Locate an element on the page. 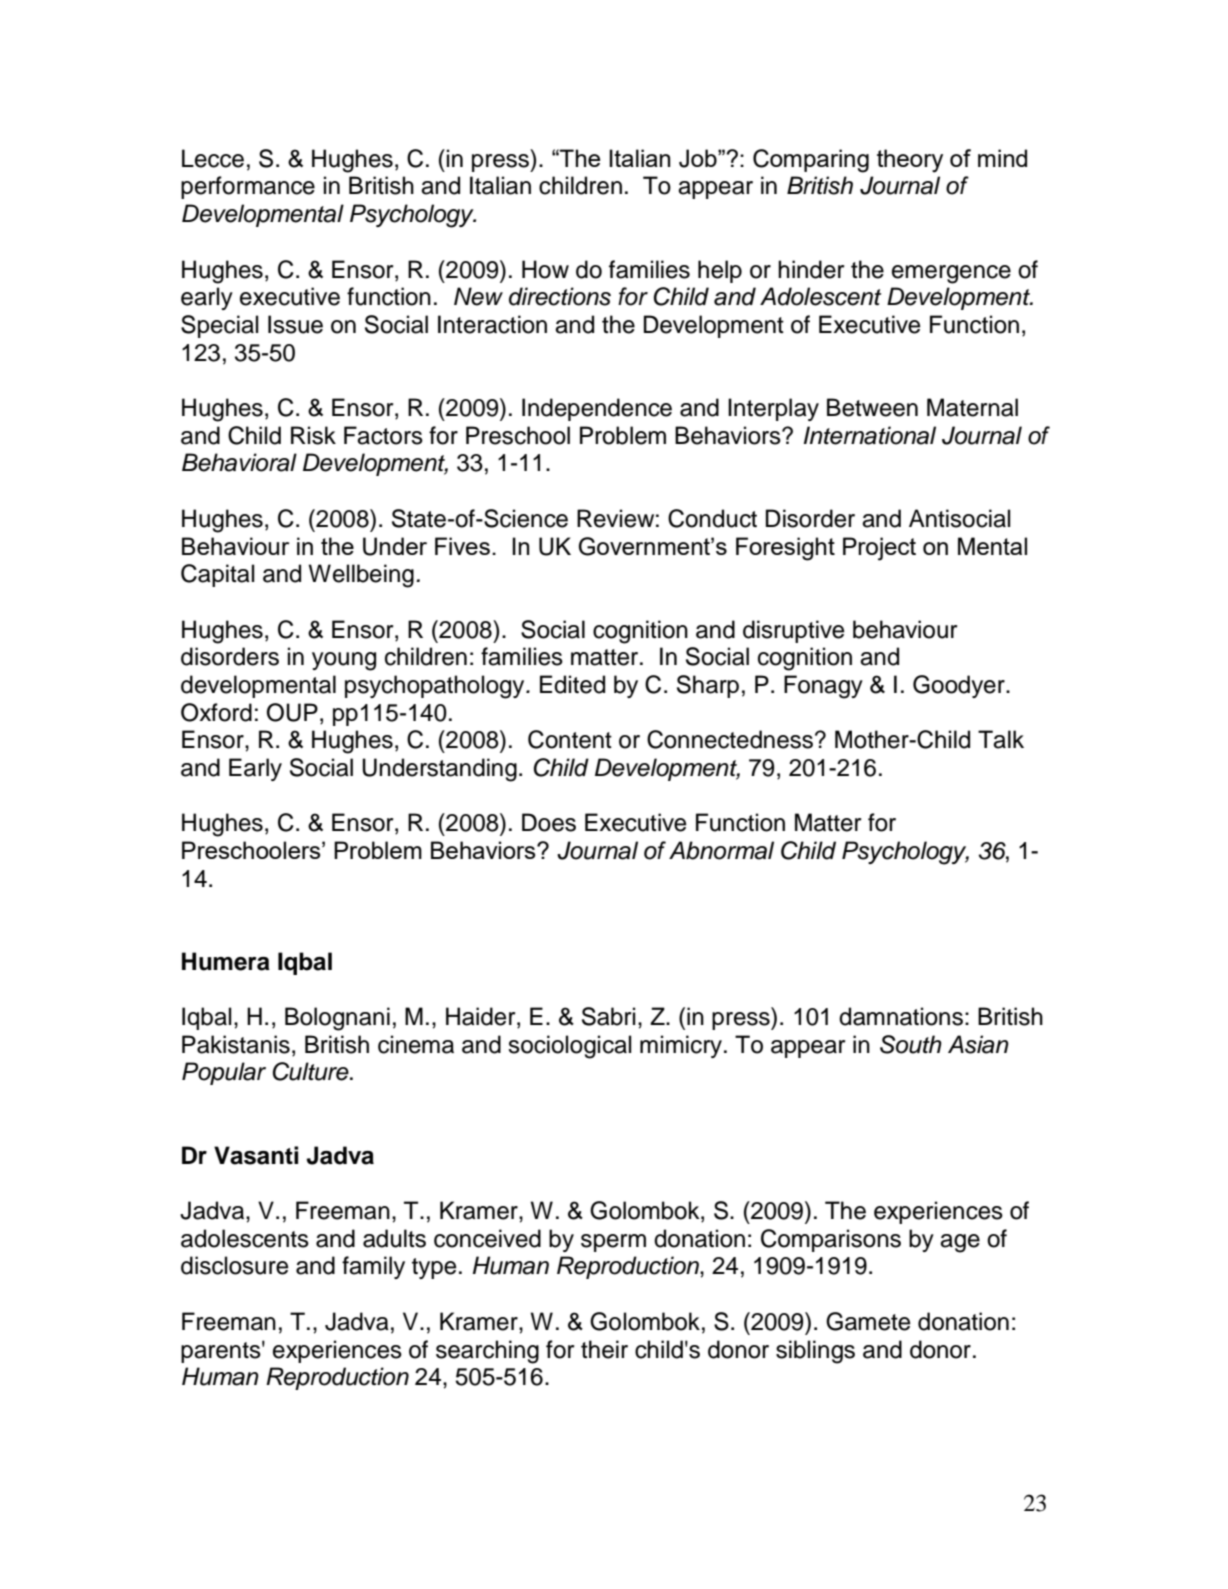  performance is located at coordinates (248, 187).
